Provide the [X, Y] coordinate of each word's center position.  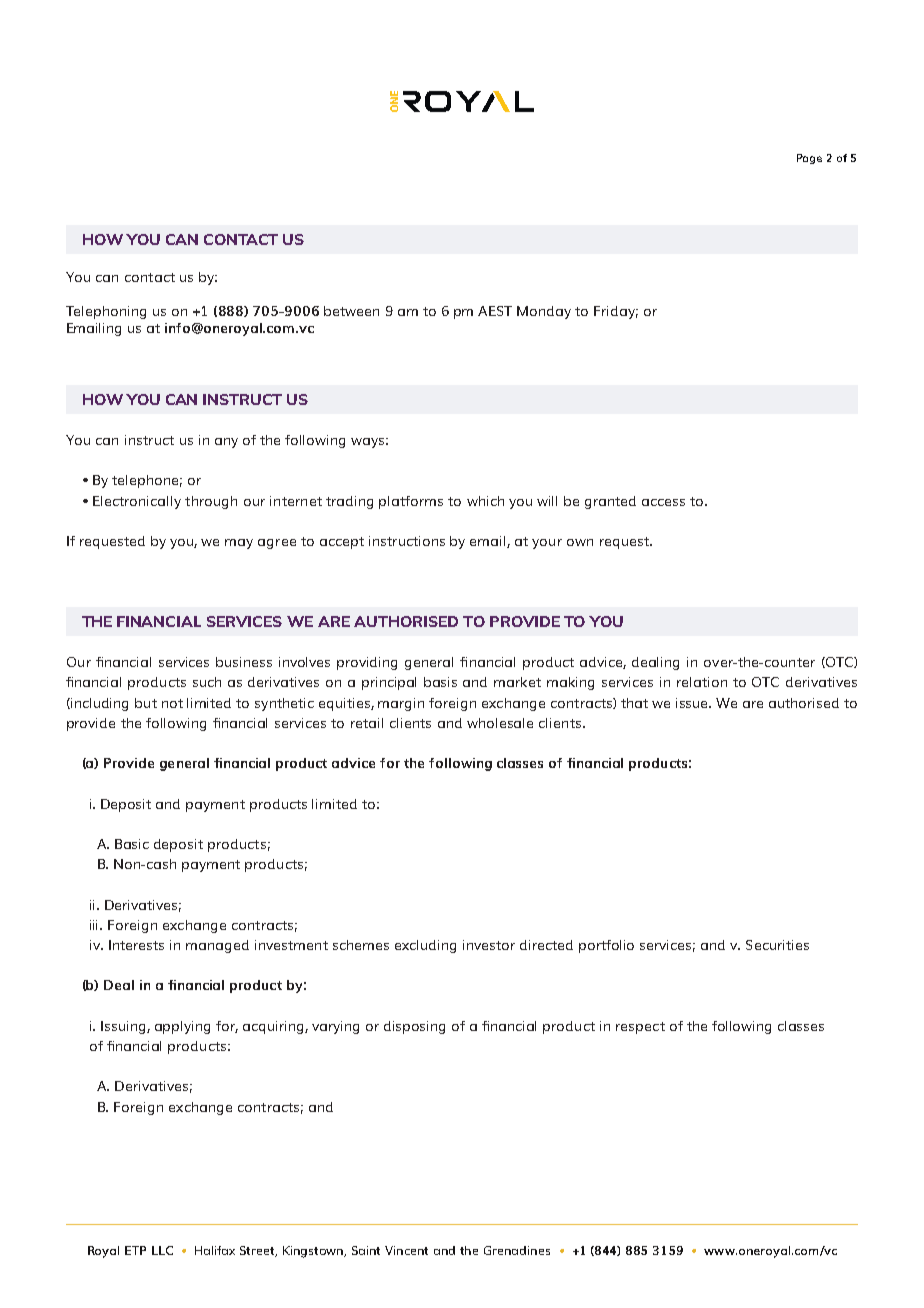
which [485, 501]
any [226, 443]
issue [693, 703]
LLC [162, 1250]
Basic [132, 844]
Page [809, 159]
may [239, 544]
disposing [414, 1027]
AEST [495, 311]
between [351, 311]
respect [640, 1028]
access [663, 502]
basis [440, 682]
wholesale [500, 723]
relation [702, 682]
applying [182, 1027]
